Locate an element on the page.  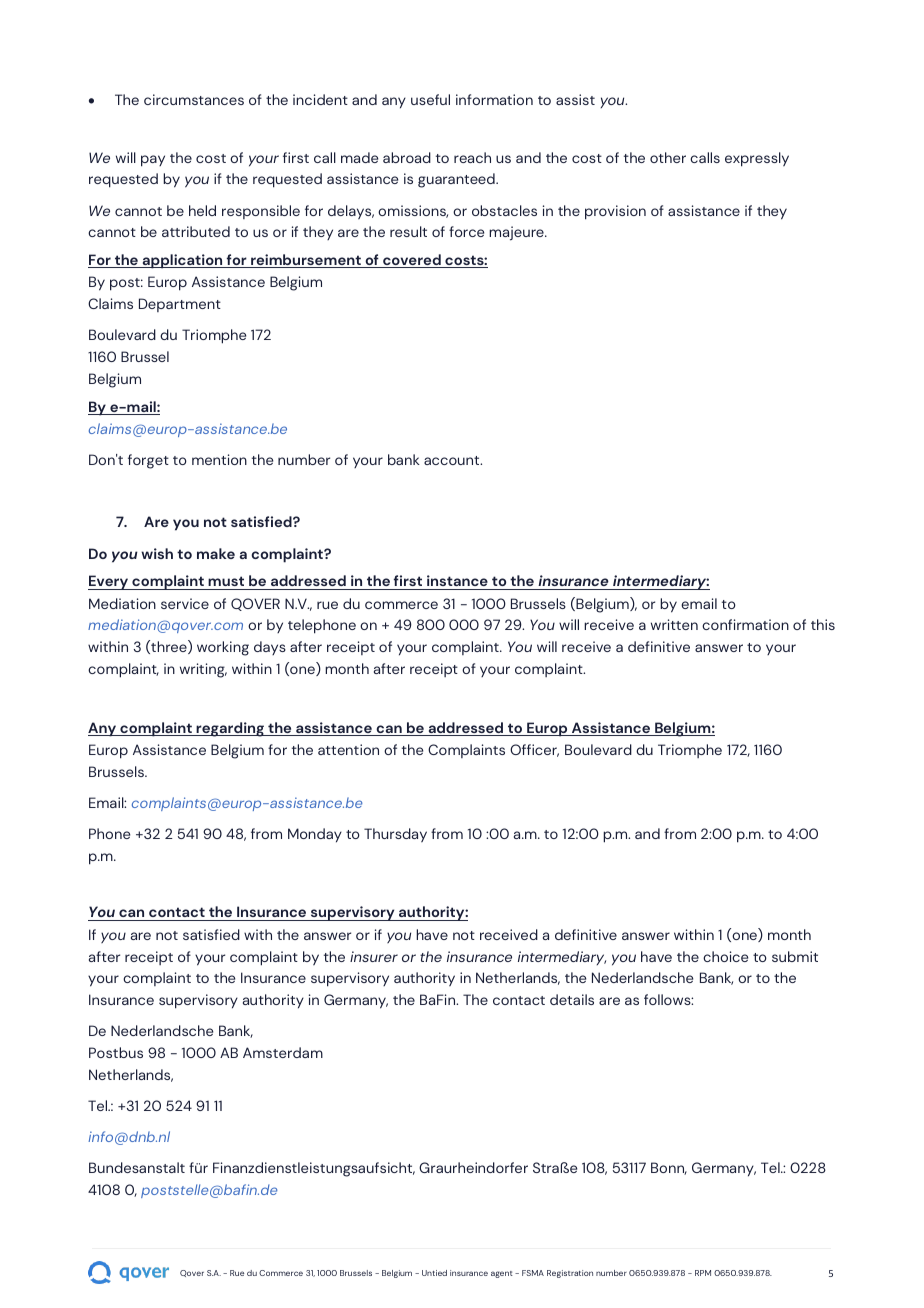
confirmation is located at coordinates (745, 624).
